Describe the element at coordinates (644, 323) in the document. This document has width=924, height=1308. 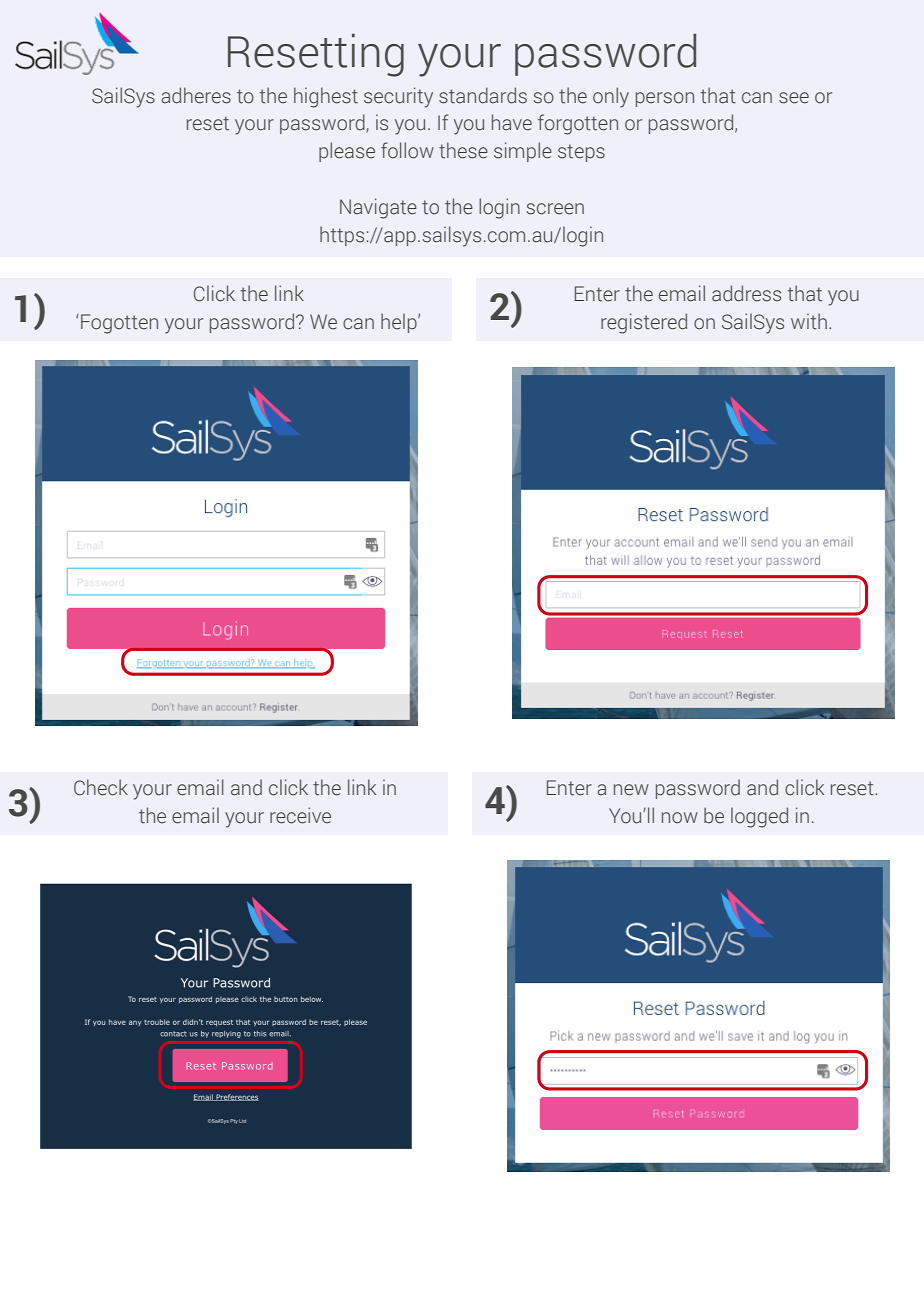
I see `registered` at that location.
